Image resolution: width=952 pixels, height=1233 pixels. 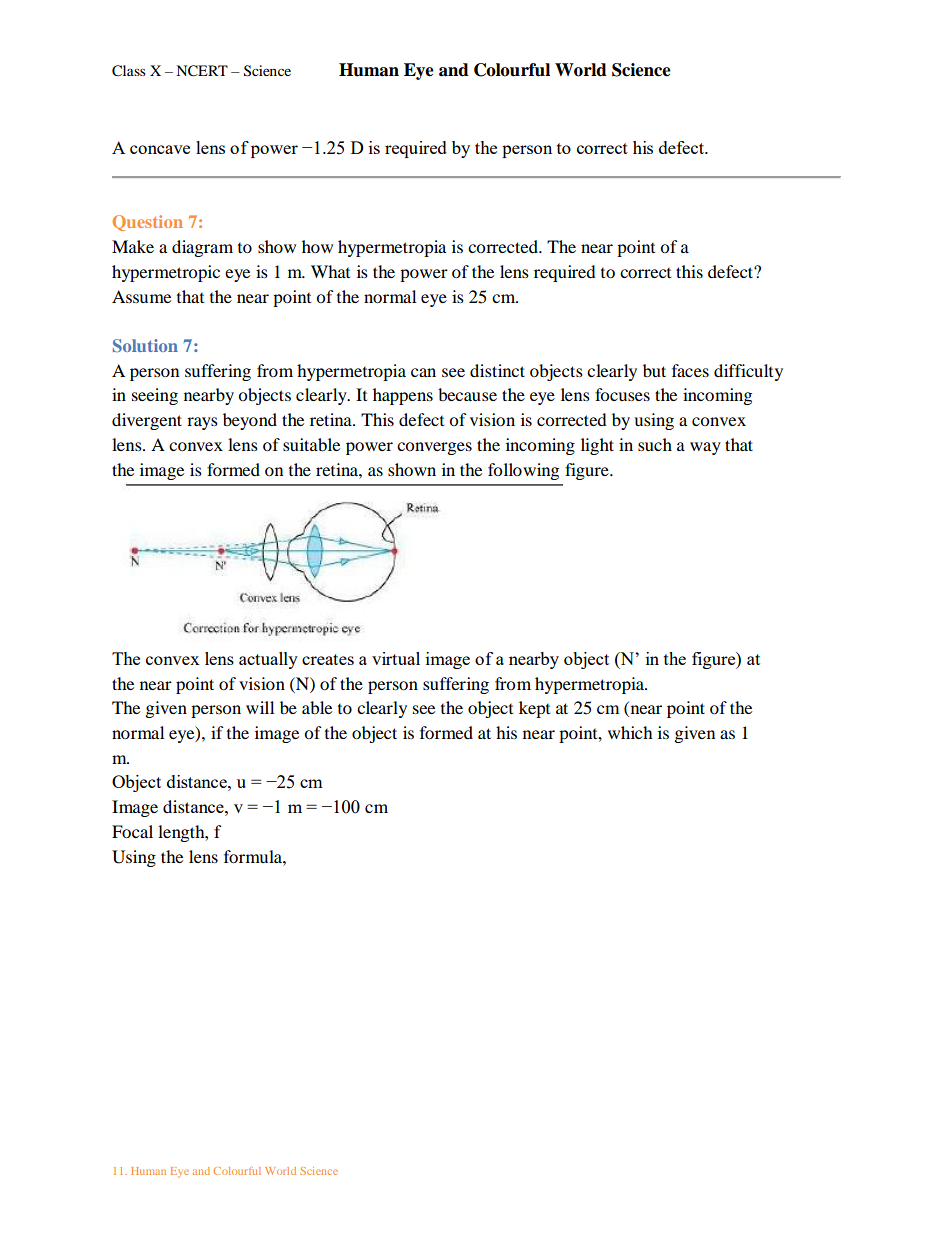 What do you see at coordinates (160, 149) in the screenshot?
I see `concave` at bounding box center [160, 149].
